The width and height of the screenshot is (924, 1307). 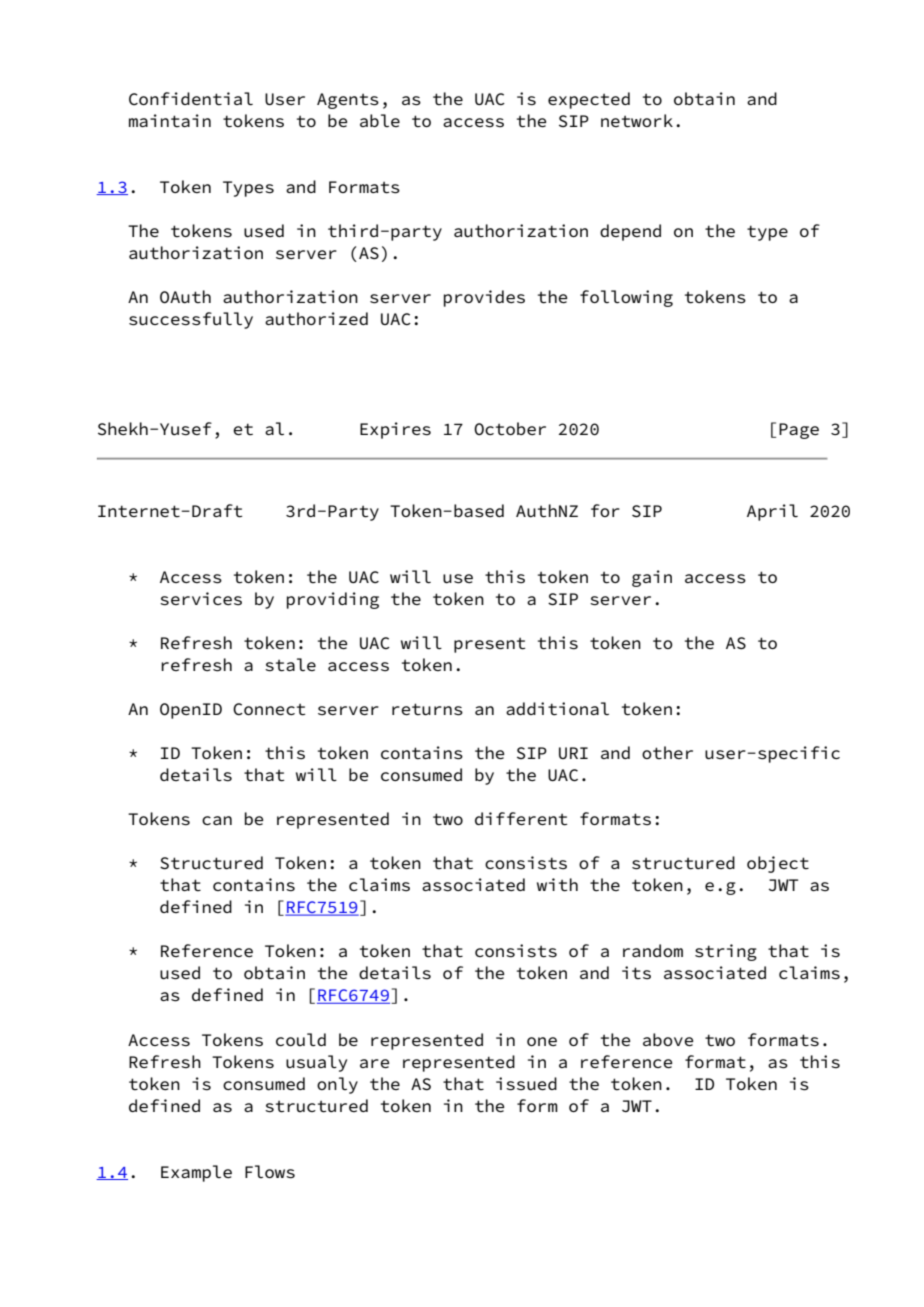 What do you see at coordinates (667, 752) in the screenshot?
I see `other` at bounding box center [667, 752].
